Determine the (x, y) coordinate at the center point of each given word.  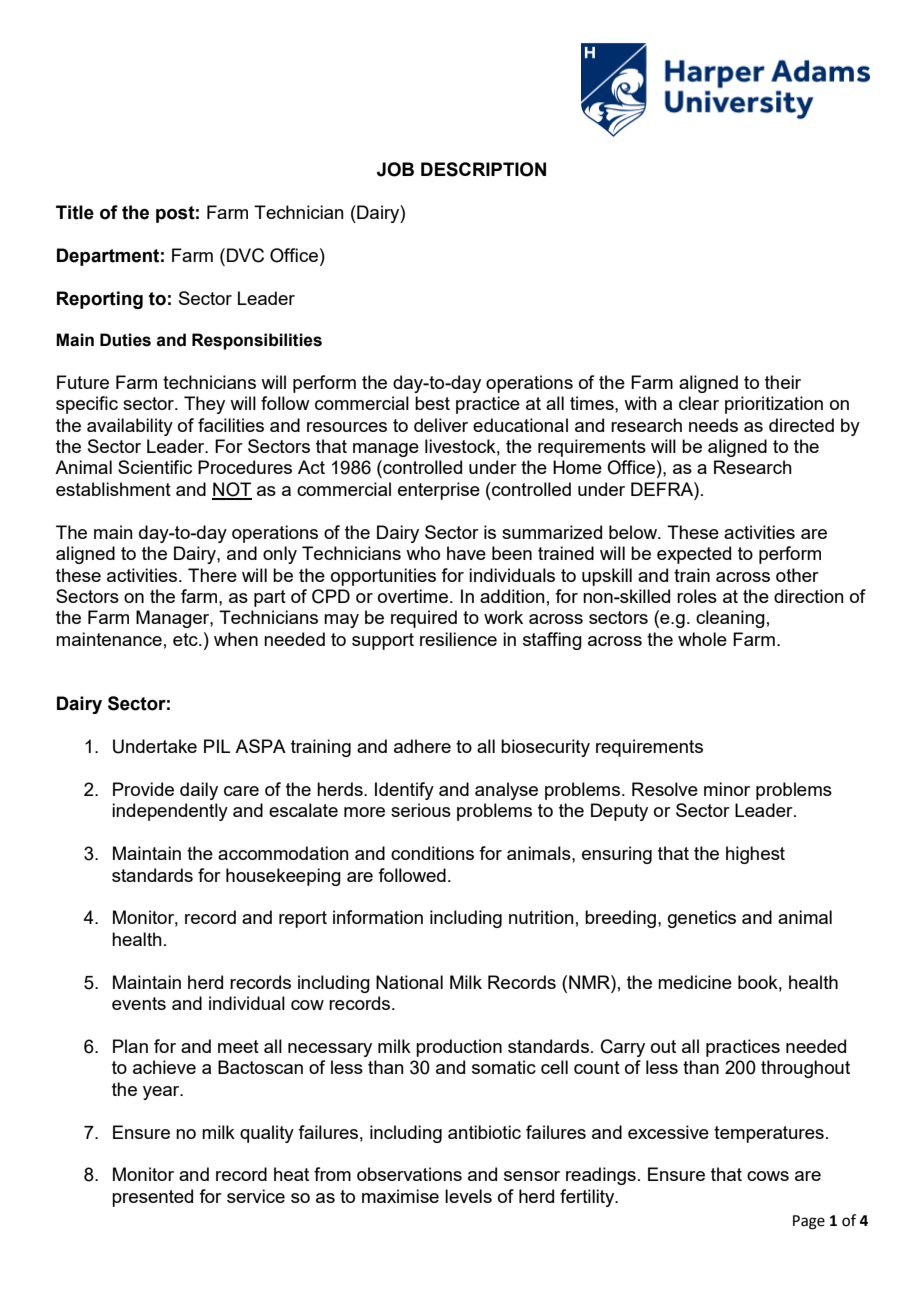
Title (75, 212)
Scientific (155, 467)
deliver (441, 425)
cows (768, 1176)
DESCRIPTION (483, 169)
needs (713, 425)
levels (468, 1196)
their (783, 382)
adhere (422, 746)
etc (186, 639)
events (139, 1003)
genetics (702, 919)
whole (702, 639)
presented (152, 1198)
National (409, 982)
